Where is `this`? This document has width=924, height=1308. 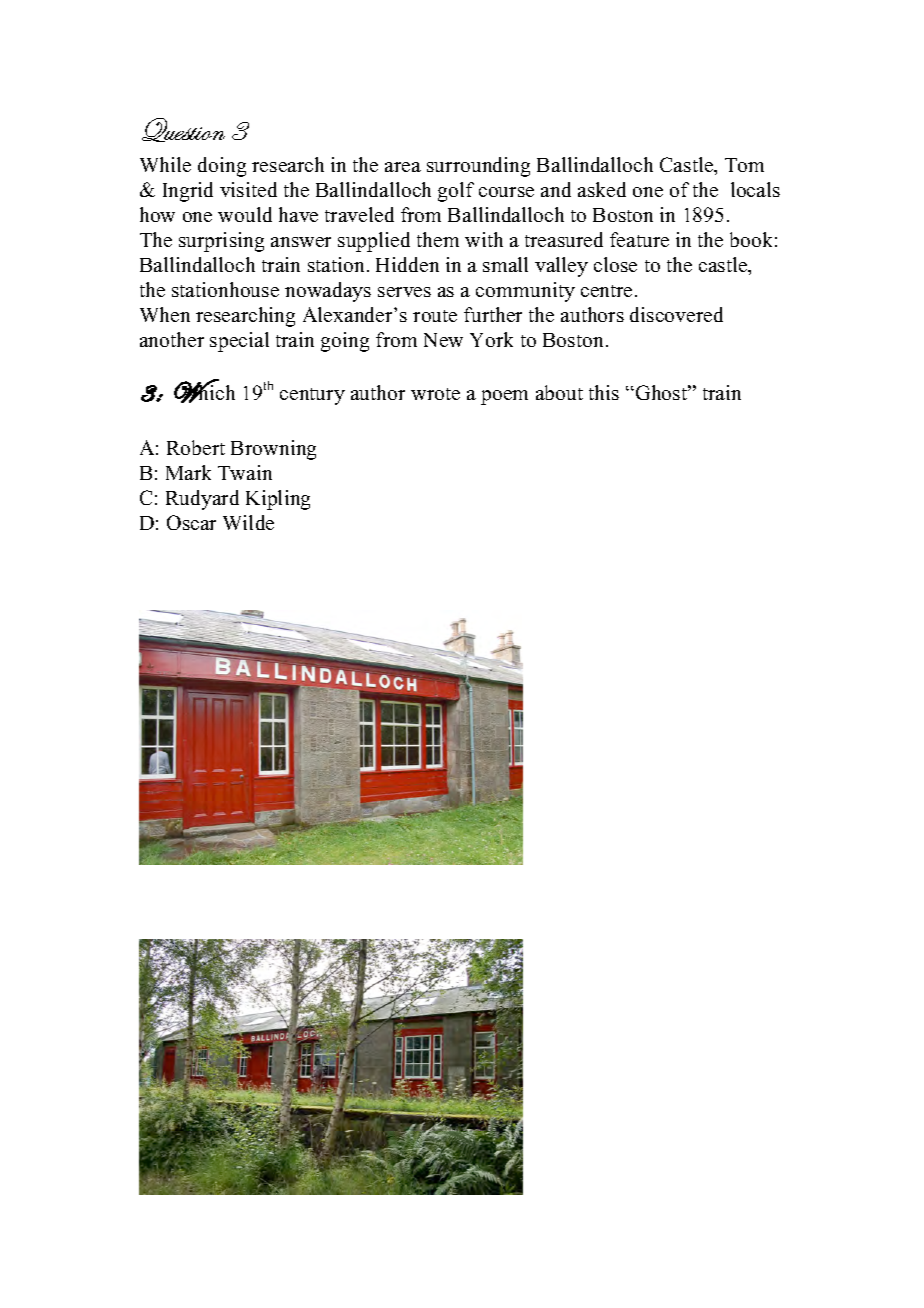
this is located at coordinates (604, 392).
